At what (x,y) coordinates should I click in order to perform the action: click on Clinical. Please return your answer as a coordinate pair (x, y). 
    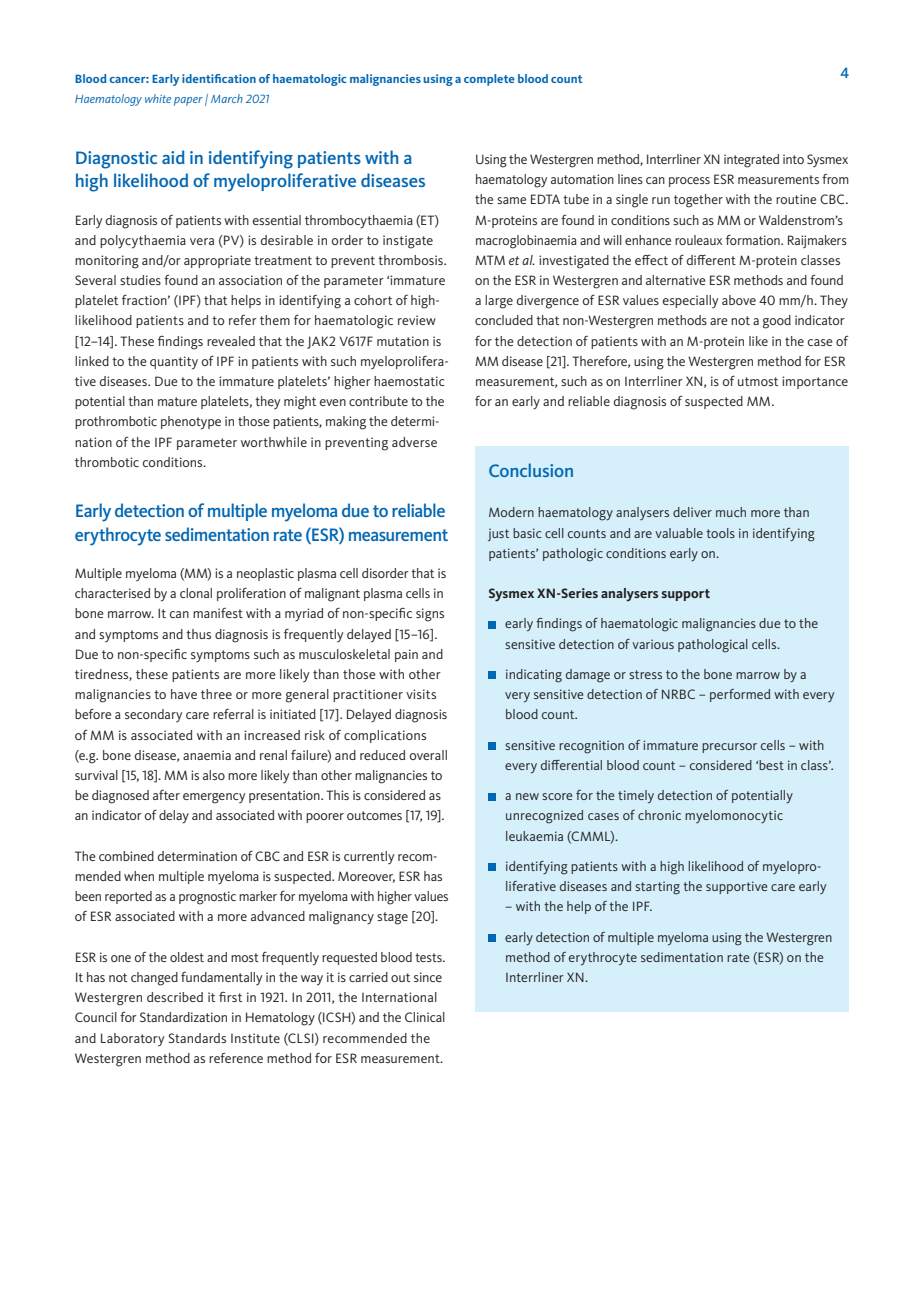
    Looking at the image, I should click on (425, 1017).
